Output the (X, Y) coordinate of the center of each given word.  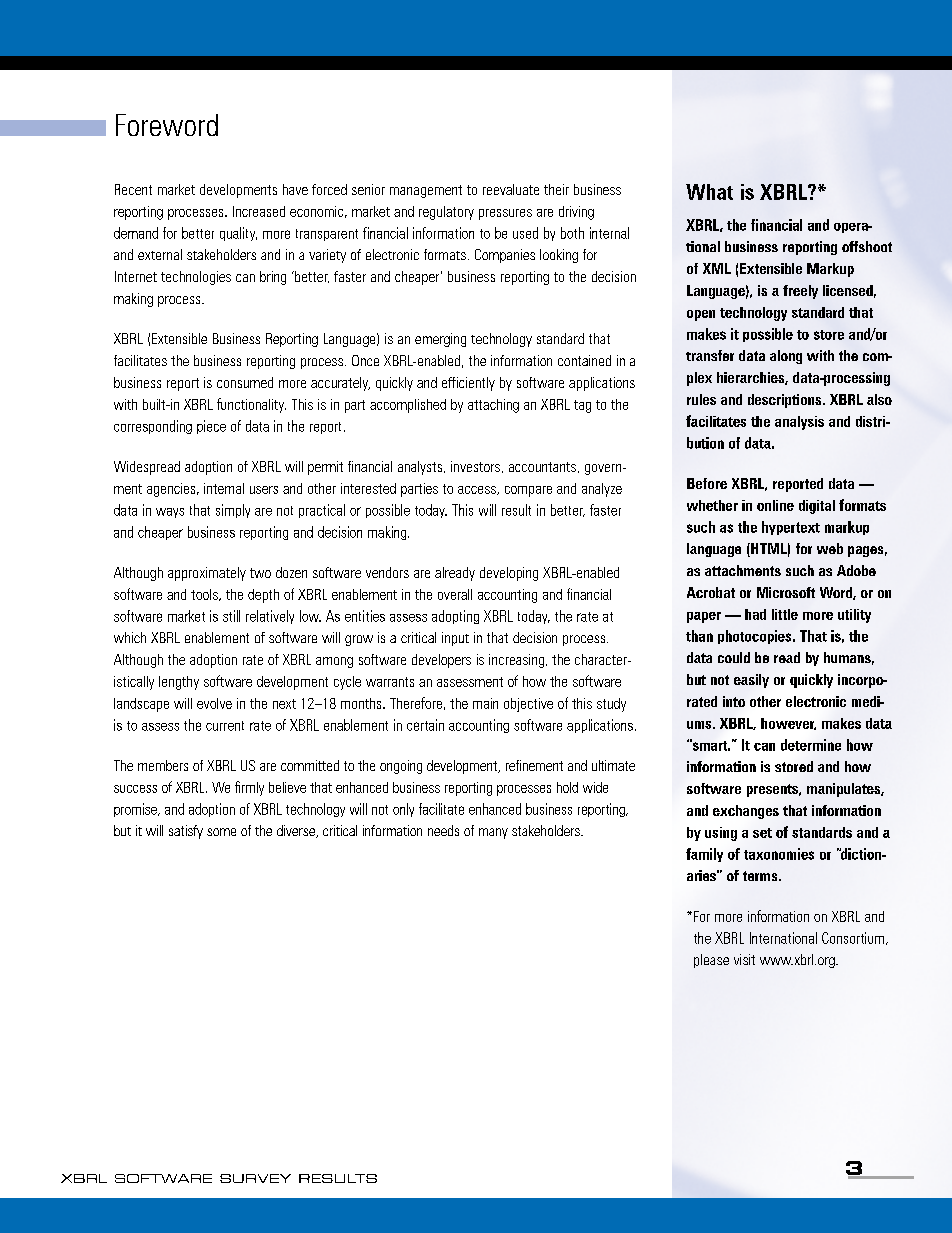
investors (475, 466)
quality (238, 234)
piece (211, 427)
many (493, 833)
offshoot (867, 246)
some (221, 832)
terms (761, 876)
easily (751, 681)
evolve (214, 703)
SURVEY (255, 1178)
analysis (799, 423)
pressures (505, 214)
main (485, 703)
